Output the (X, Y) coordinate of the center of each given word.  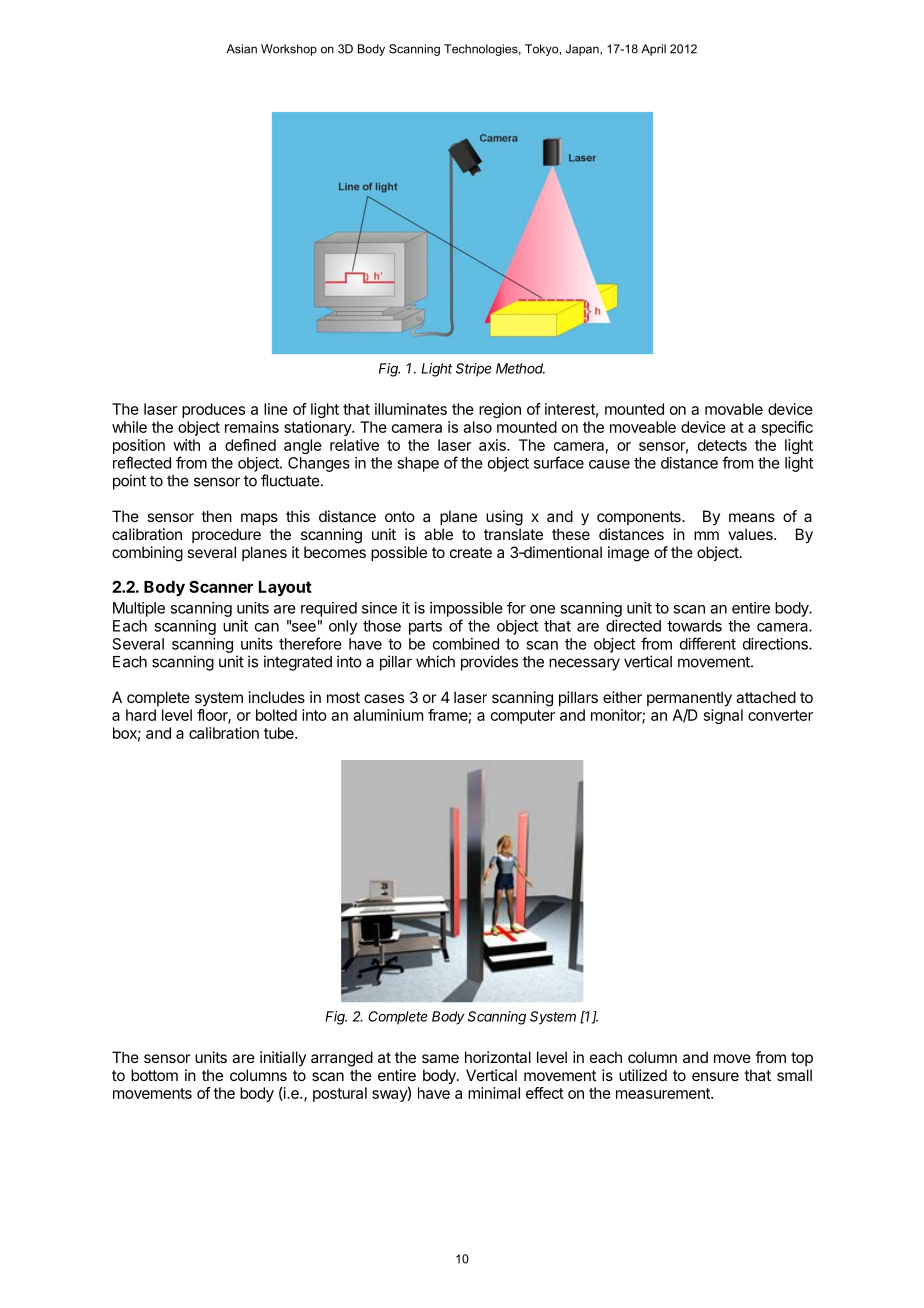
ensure (715, 1076)
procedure (226, 535)
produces (213, 410)
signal (723, 716)
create (471, 552)
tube (280, 733)
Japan (583, 50)
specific (787, 428)
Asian (241, 49)
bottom (154, 1075)
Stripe (473, 370)
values (751, 534)
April (653, 50)
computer (523, 717)
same (440, 1058)
